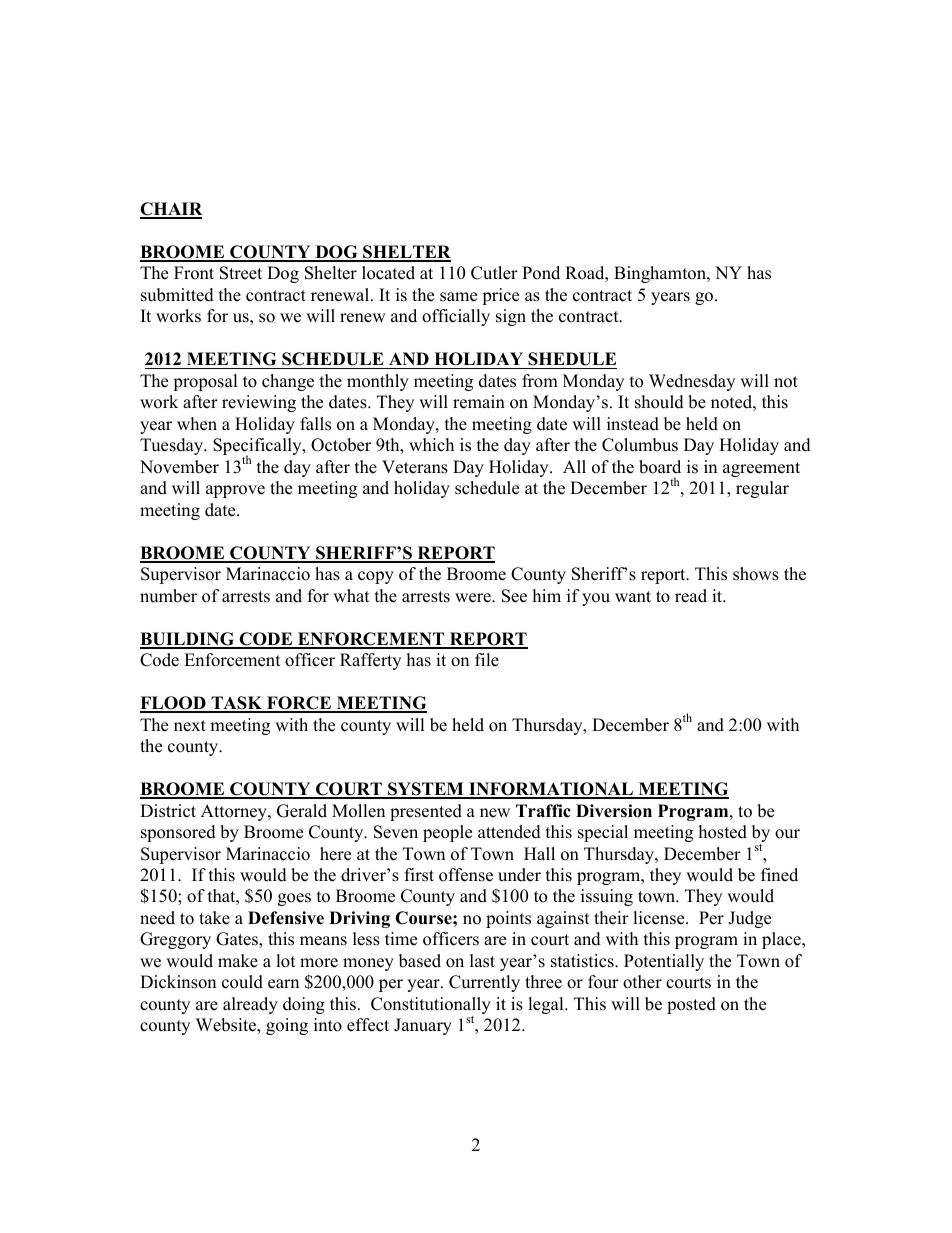 This document has width=952, height=1233. What do you see at coordinates (241, 273) in the document?
I see `Street` at bounding box center [241, 273].
